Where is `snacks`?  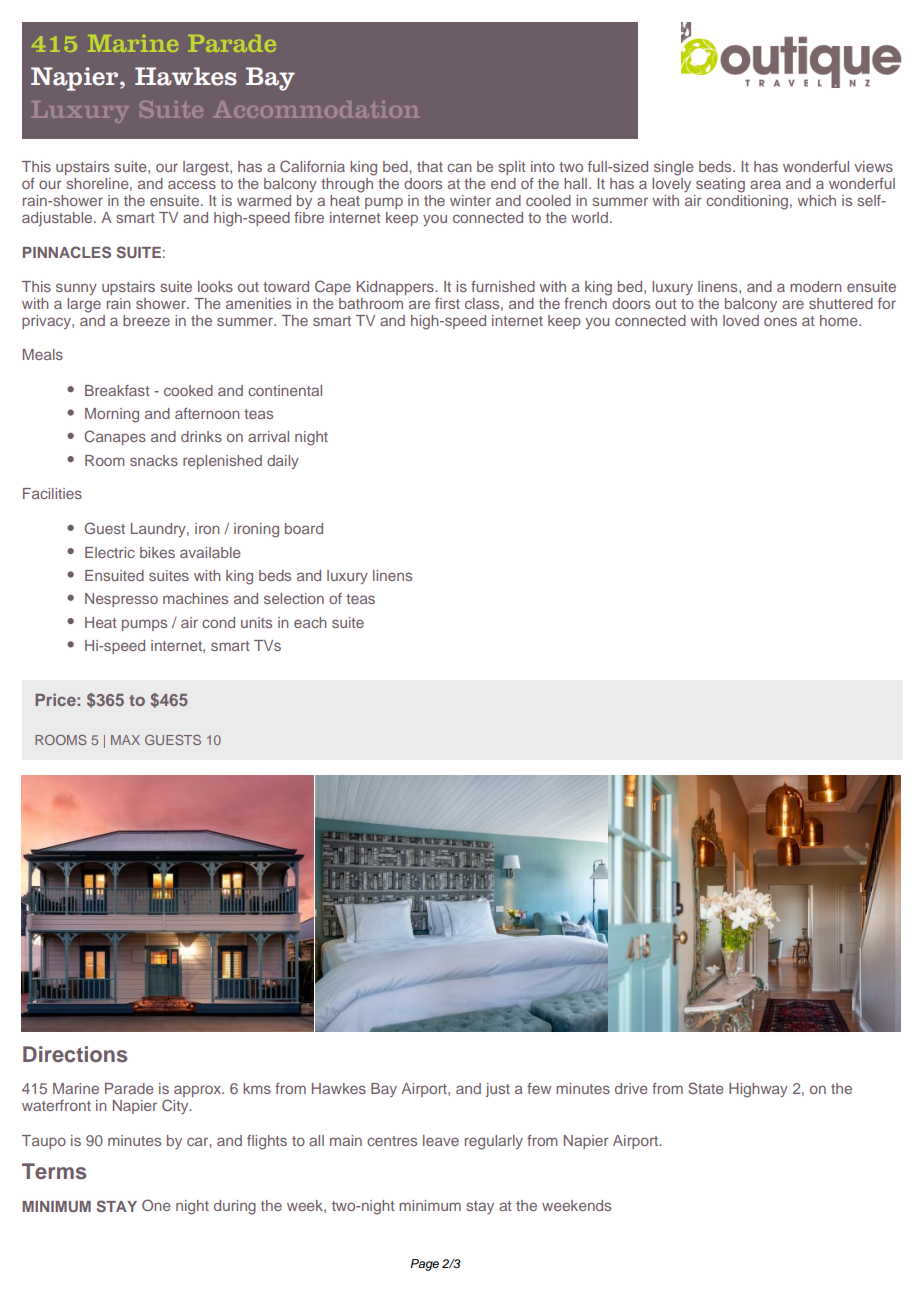 snacks is located at coordinates (154, 460).
